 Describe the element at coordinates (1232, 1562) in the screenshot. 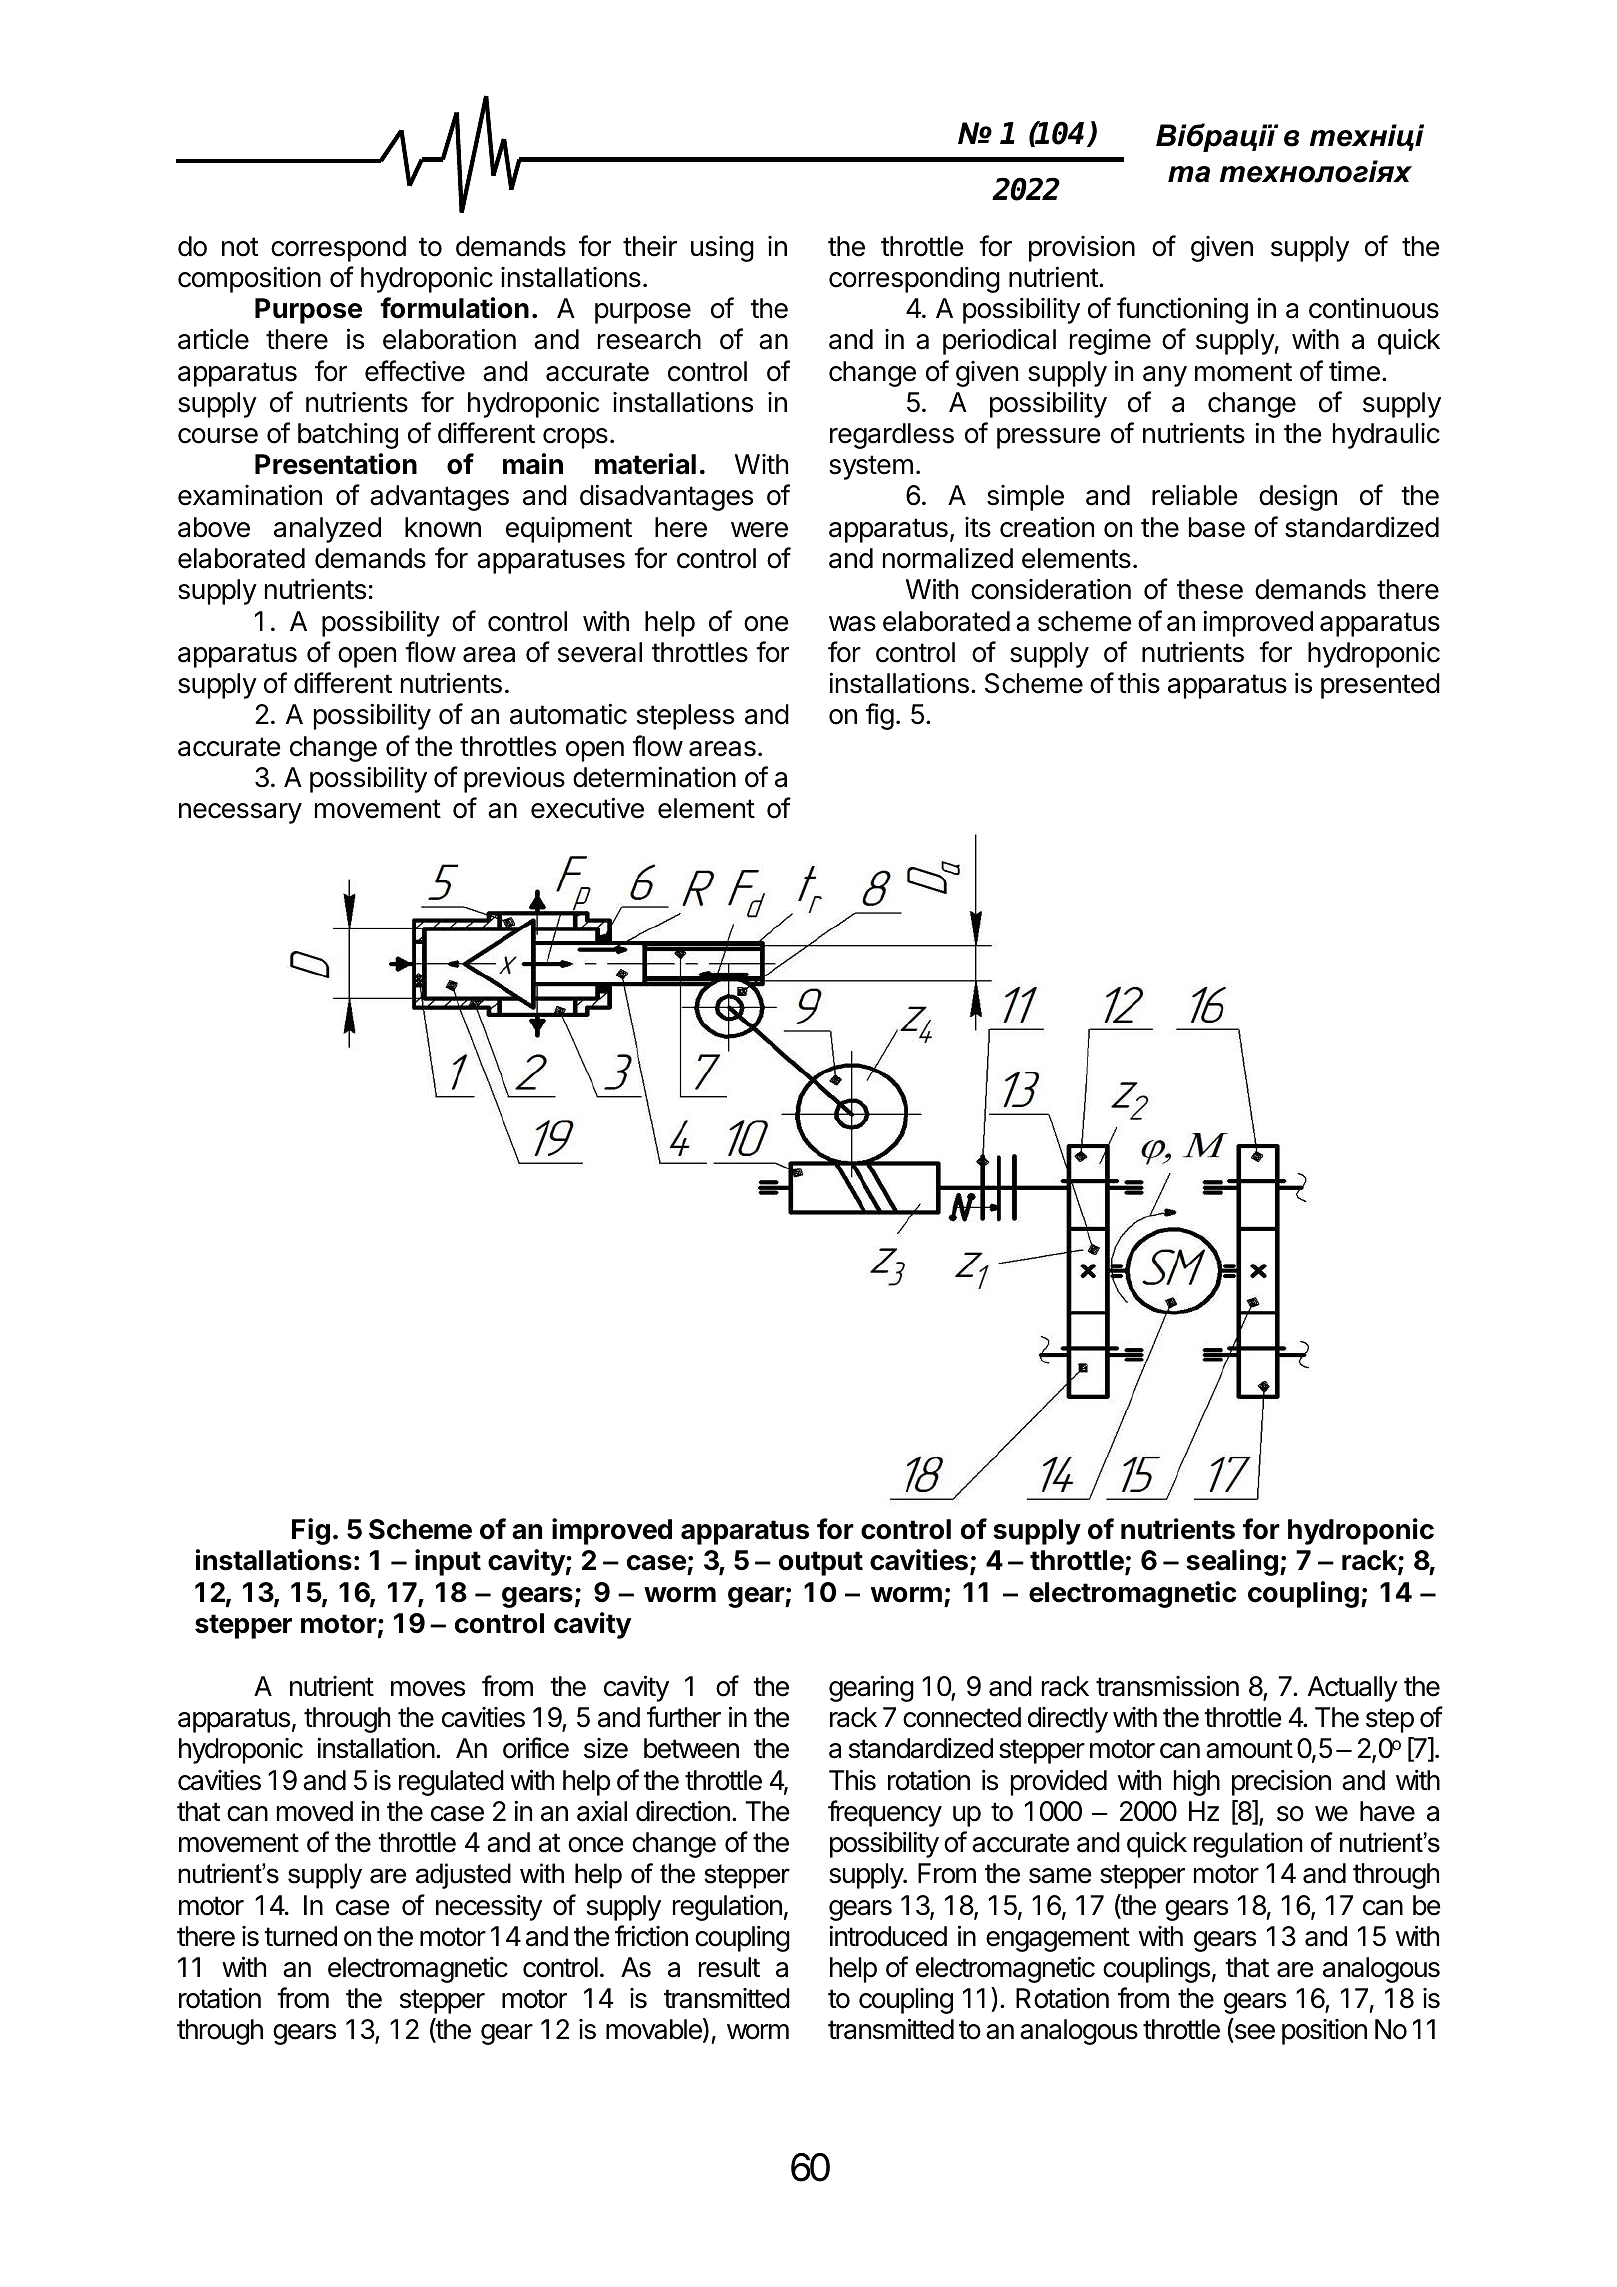

I see `sealing` at that location.
